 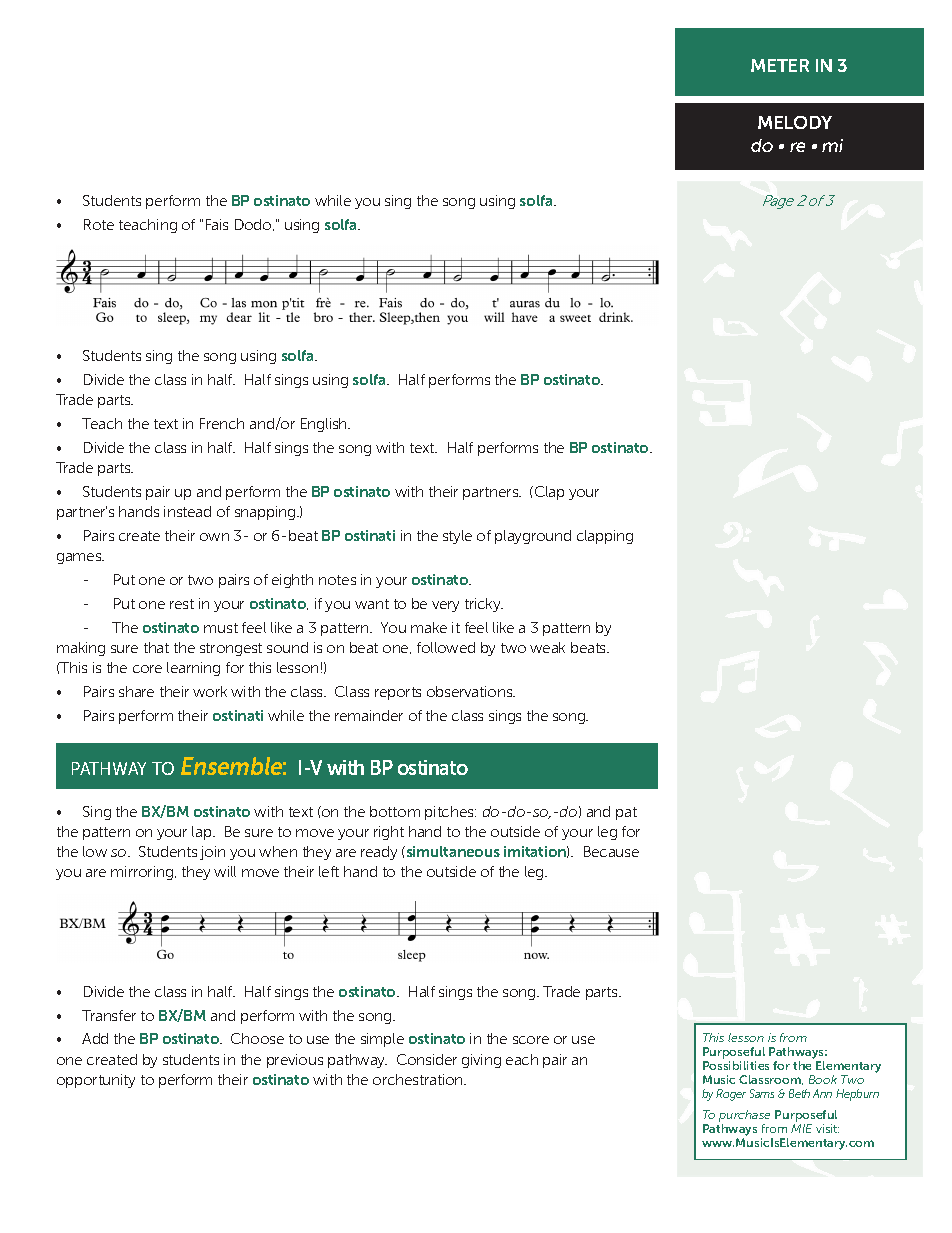 What do you see at coordinates (762, 1093) in the screenshot?
I see `Sams` at bounding box center [762, 1093].
